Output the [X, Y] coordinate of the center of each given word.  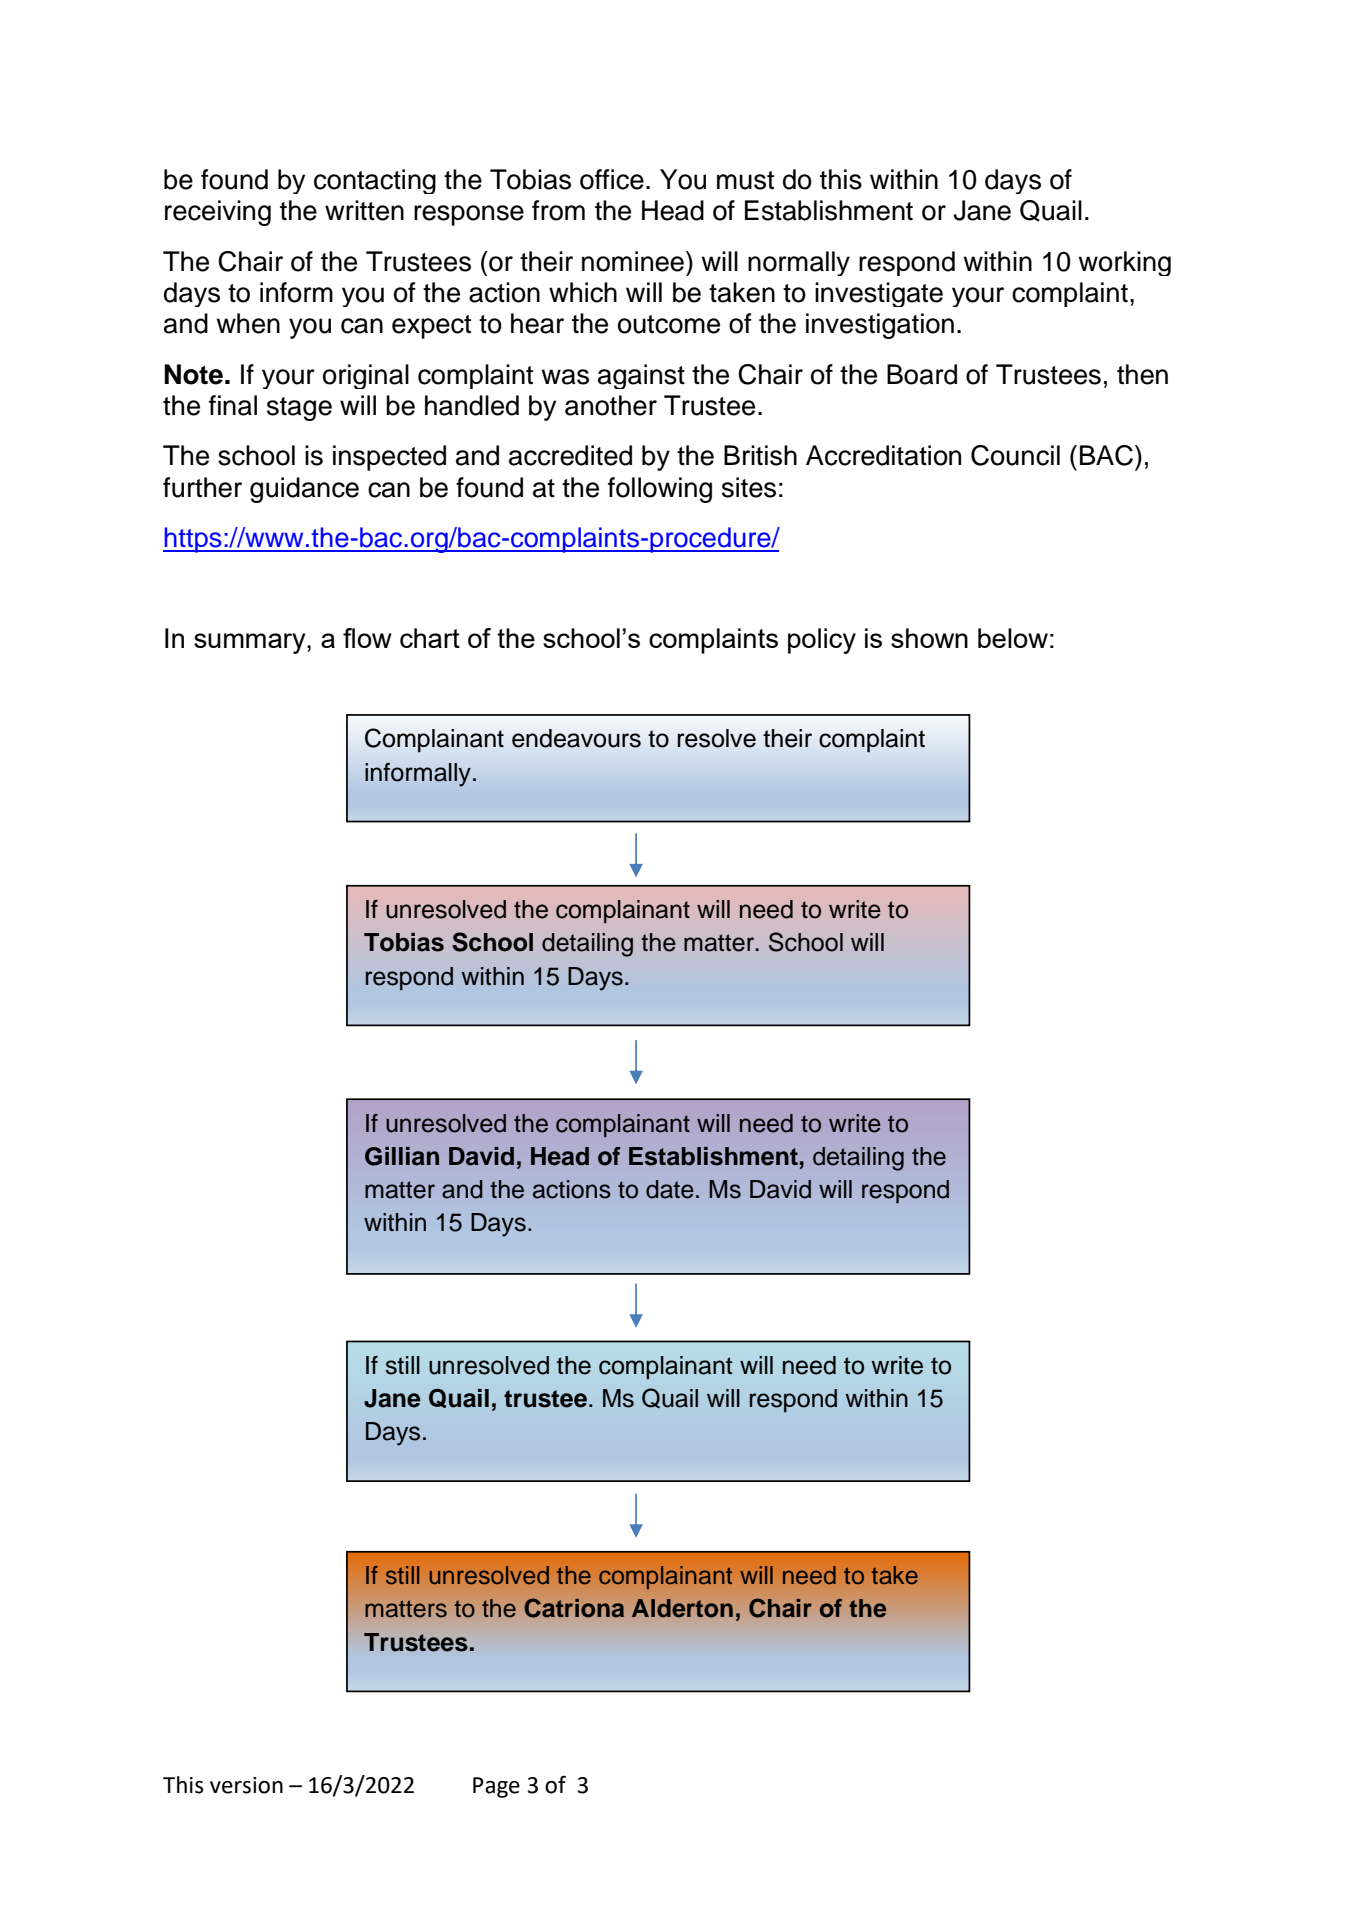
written [364, 210]
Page [496, 1787]
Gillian [402, 1156]
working [1124, 263]
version [246, 1785]
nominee [633, 261]
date [670, 1189]
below [1013, 638]
